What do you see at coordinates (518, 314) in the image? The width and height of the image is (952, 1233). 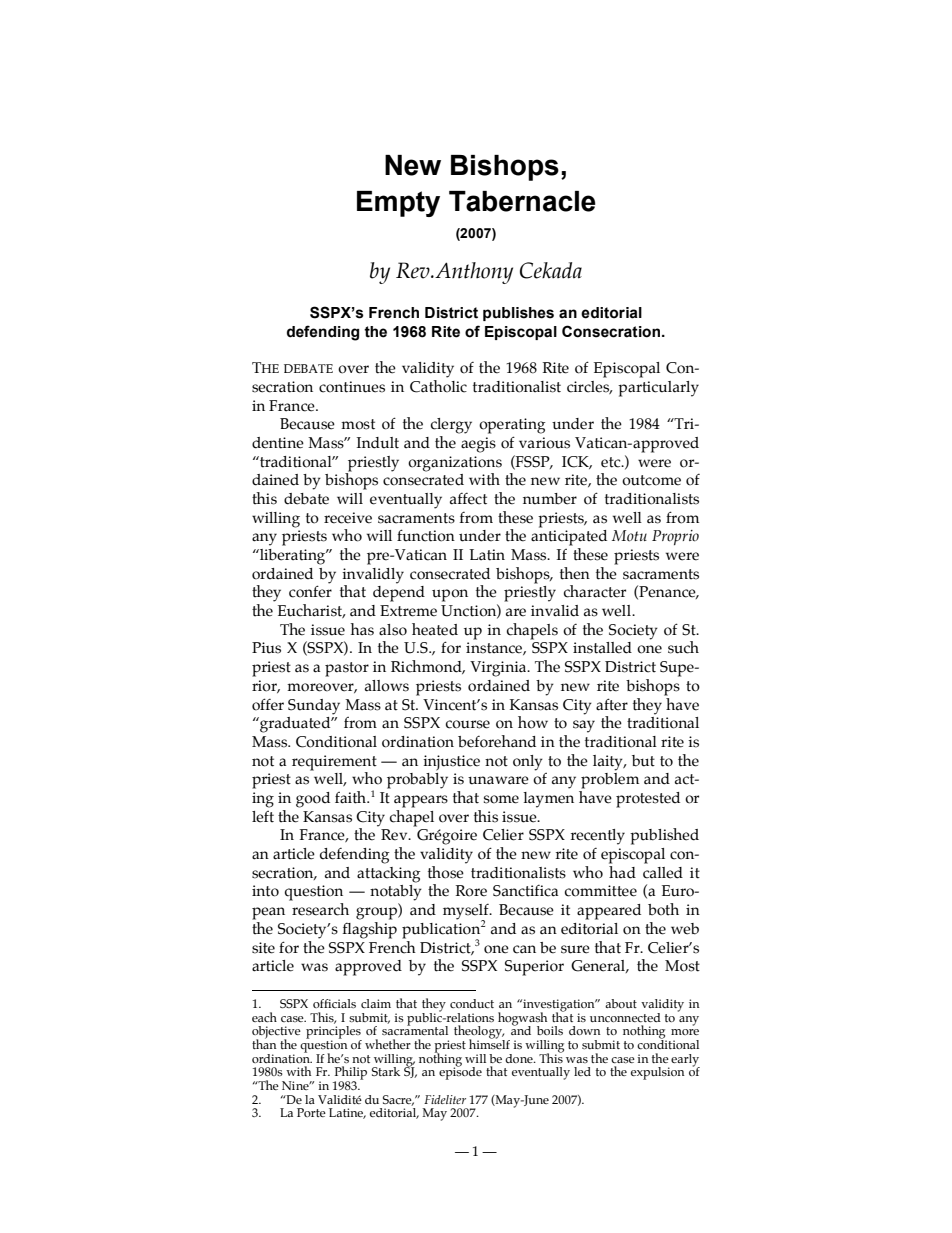 I see `publishes` at bounding box center [518, 314].
